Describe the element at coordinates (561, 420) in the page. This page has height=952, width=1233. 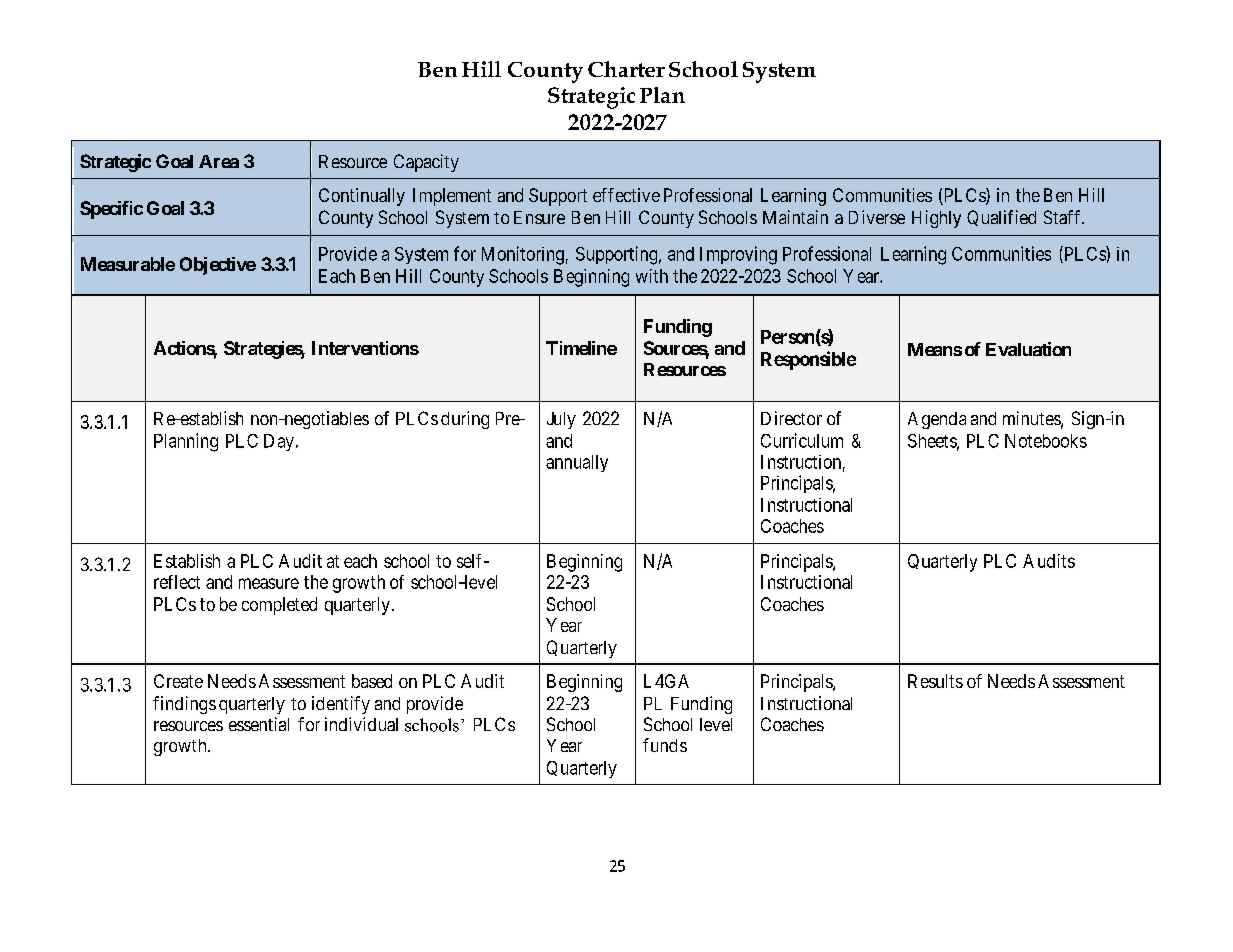
I see `July` at that location.
